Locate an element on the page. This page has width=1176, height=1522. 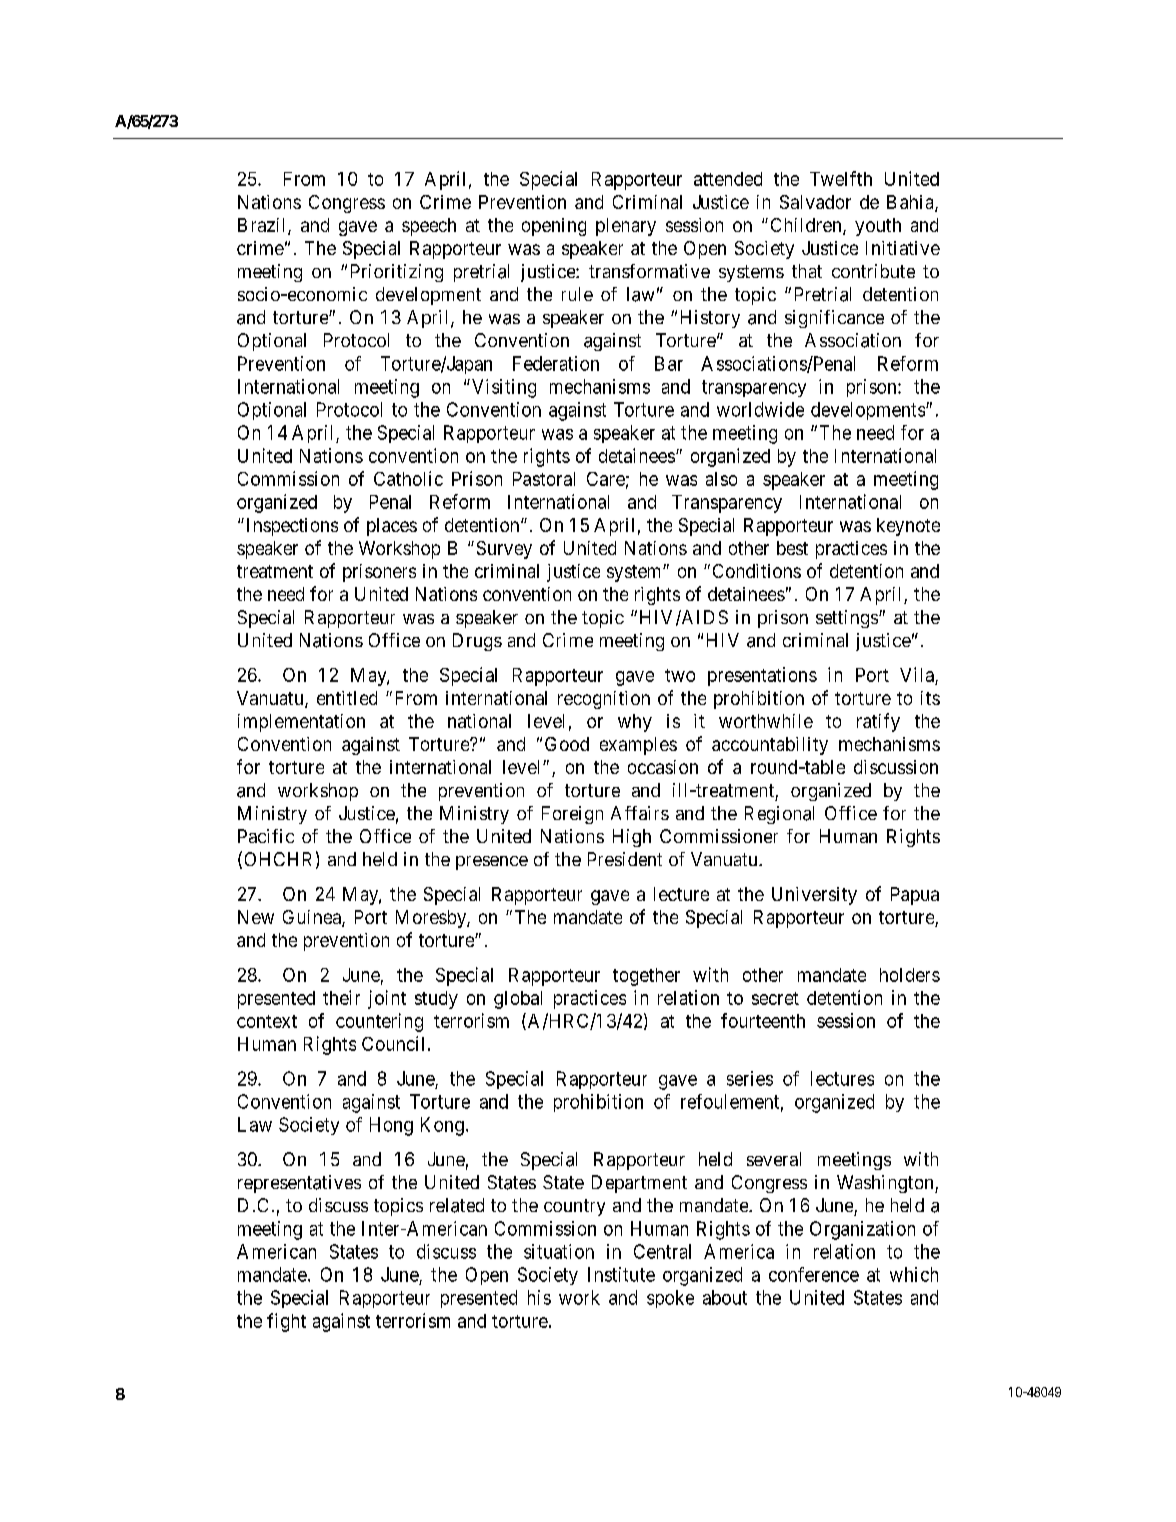
their is located at coordinates (341, 997).
